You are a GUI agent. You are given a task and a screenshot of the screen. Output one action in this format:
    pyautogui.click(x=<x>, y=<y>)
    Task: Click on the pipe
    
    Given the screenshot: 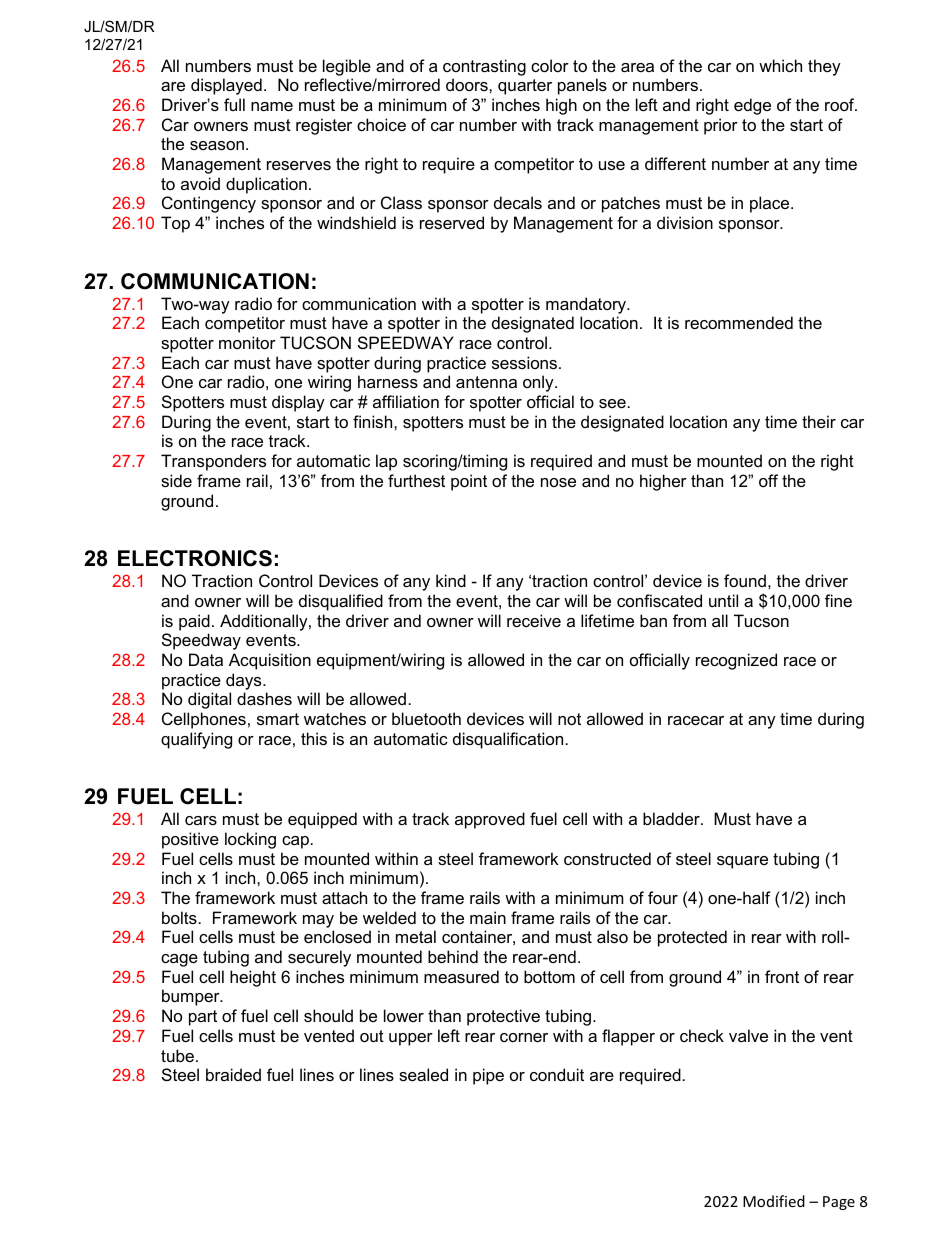 What is the action you would take?
    pyautogui.click(x=488, y=1076)
